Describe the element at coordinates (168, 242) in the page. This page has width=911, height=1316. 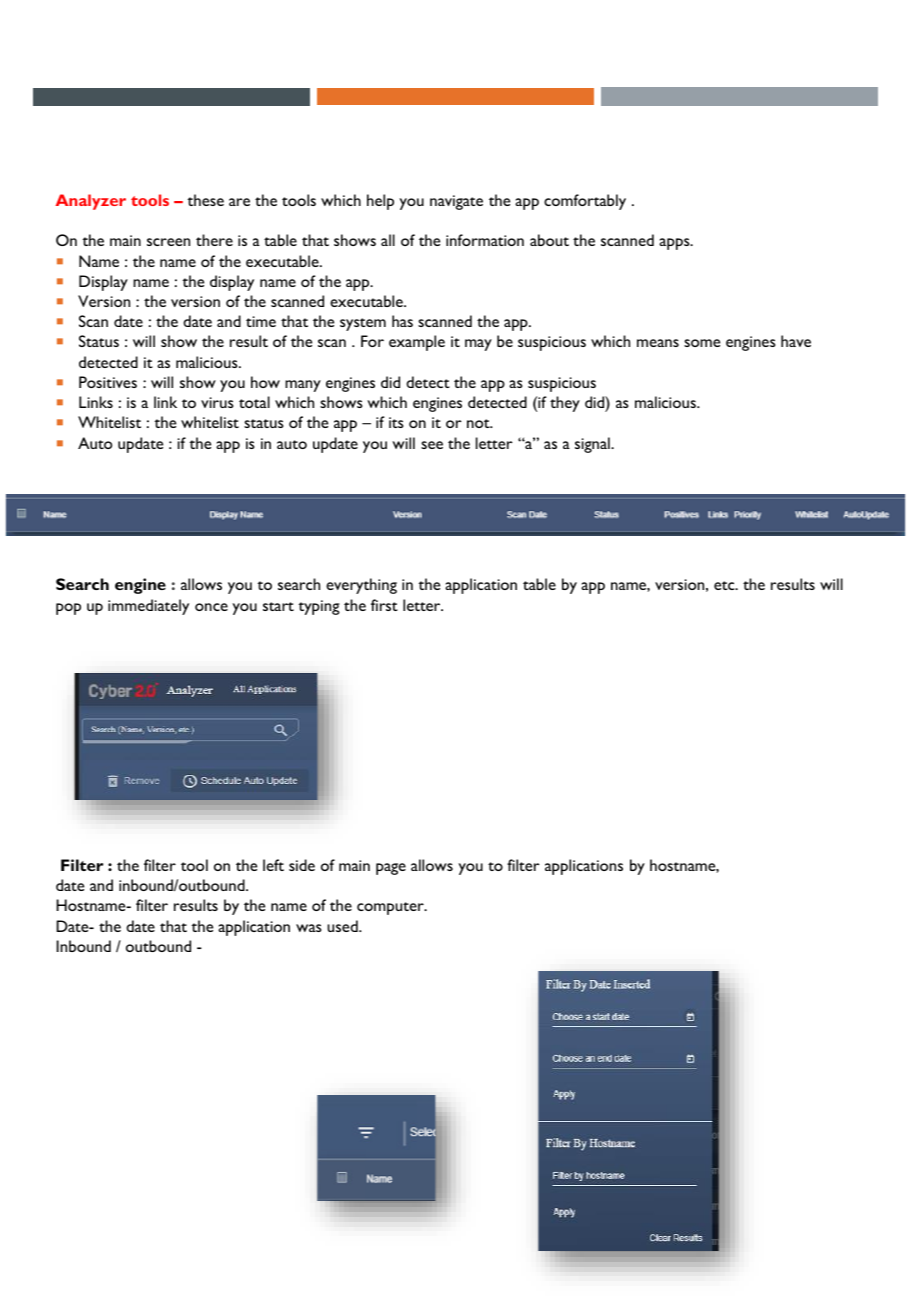
I see `screen` at that location.
